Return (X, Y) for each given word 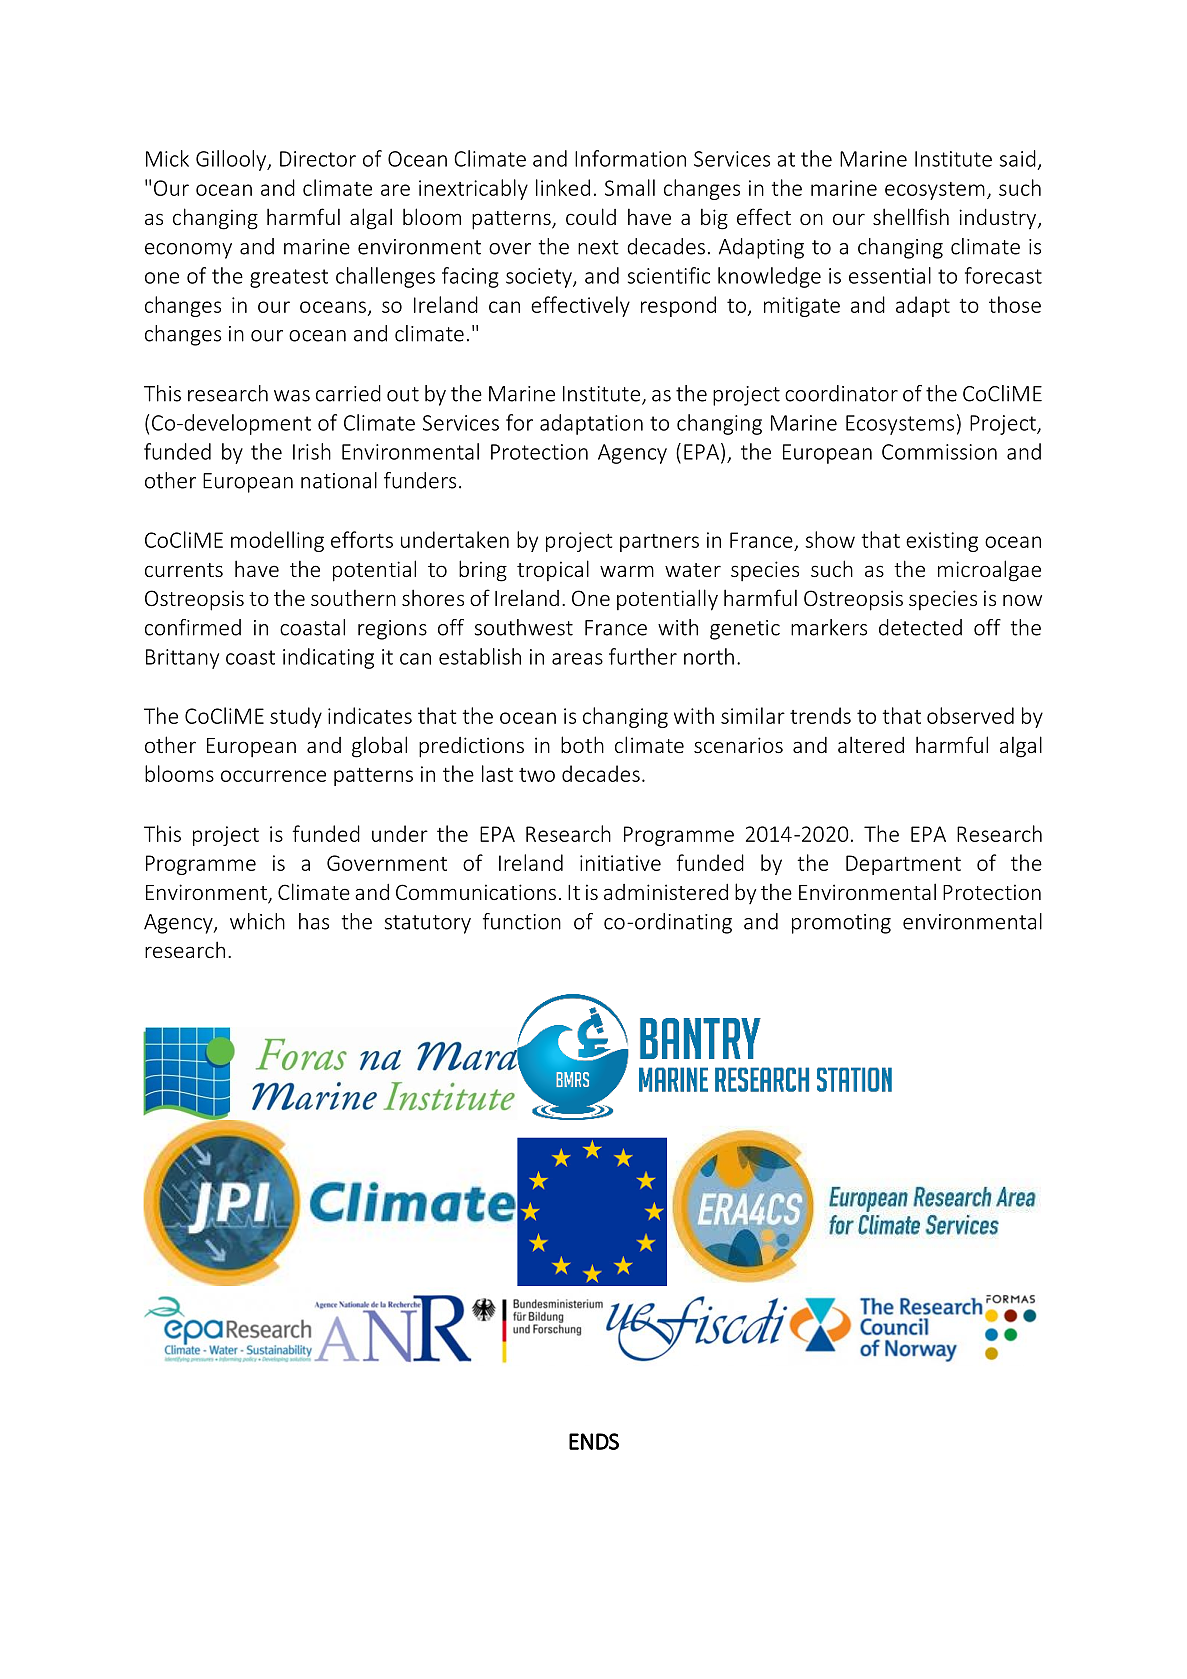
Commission (939, 452)
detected (920, 627)
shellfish (911, 216)
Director (318, 159)
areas (577, 659)
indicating (328, 658)
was (292, 396)
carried (348, 393)
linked (563, 187)
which (257, 921)
